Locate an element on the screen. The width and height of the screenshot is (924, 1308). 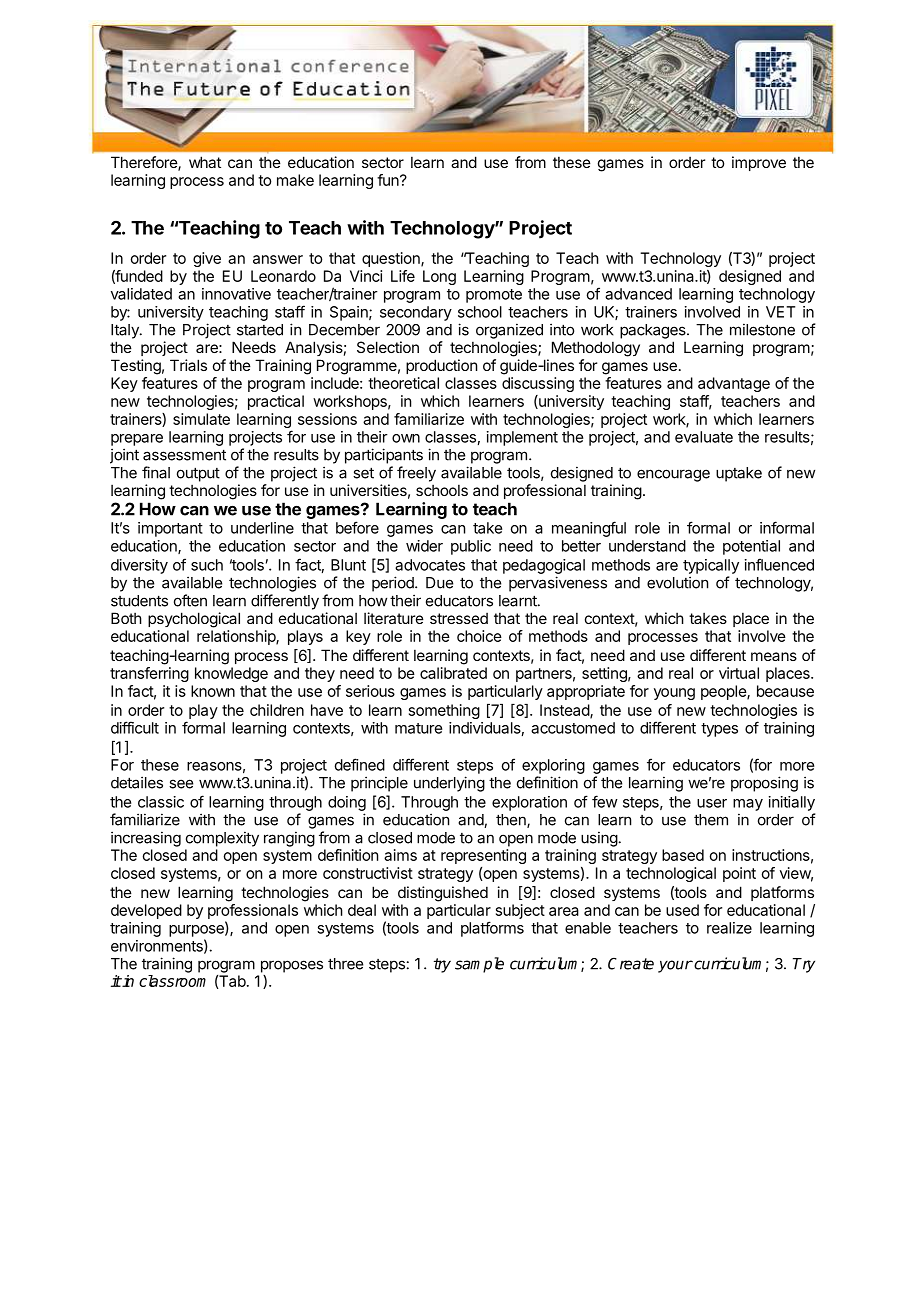
simulate is located at coordinates (201, 419).
